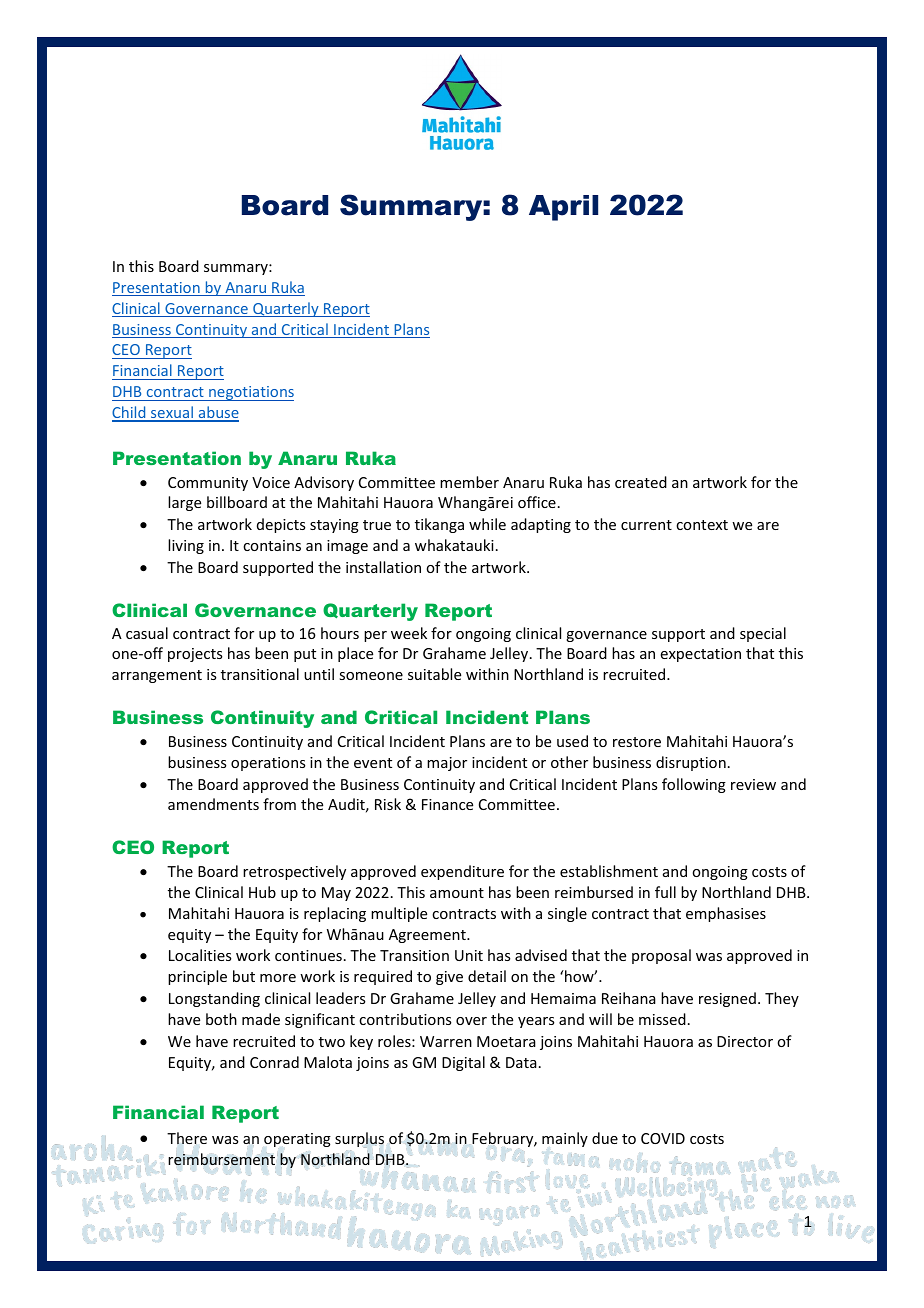 The height and width of the page is (1308, 924). What do you see at coordinates (701, 655) in the page?
I see `expectation` at bounding box center [701, 655].
